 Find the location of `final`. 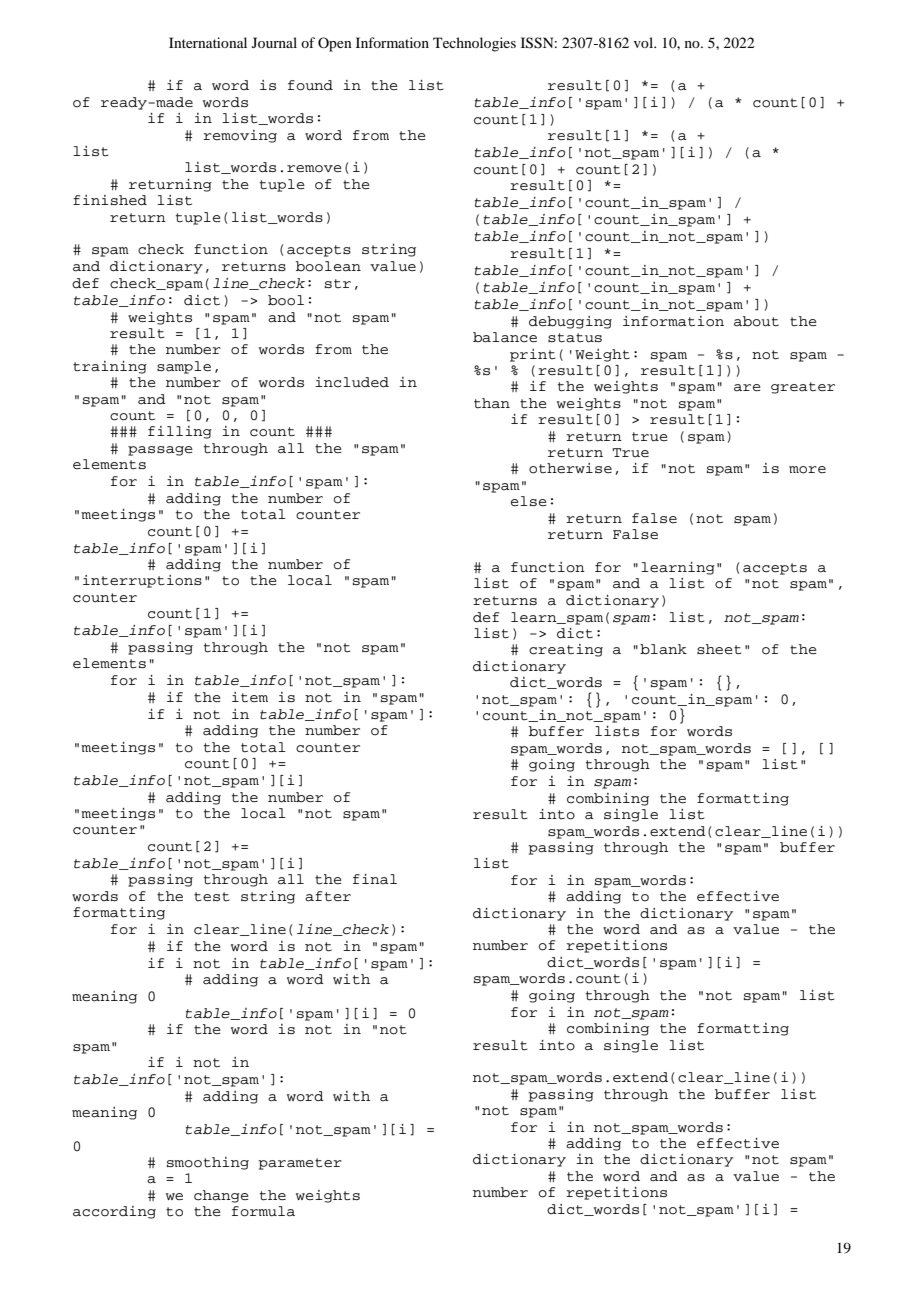

final is located at coordinates (375, 879).
